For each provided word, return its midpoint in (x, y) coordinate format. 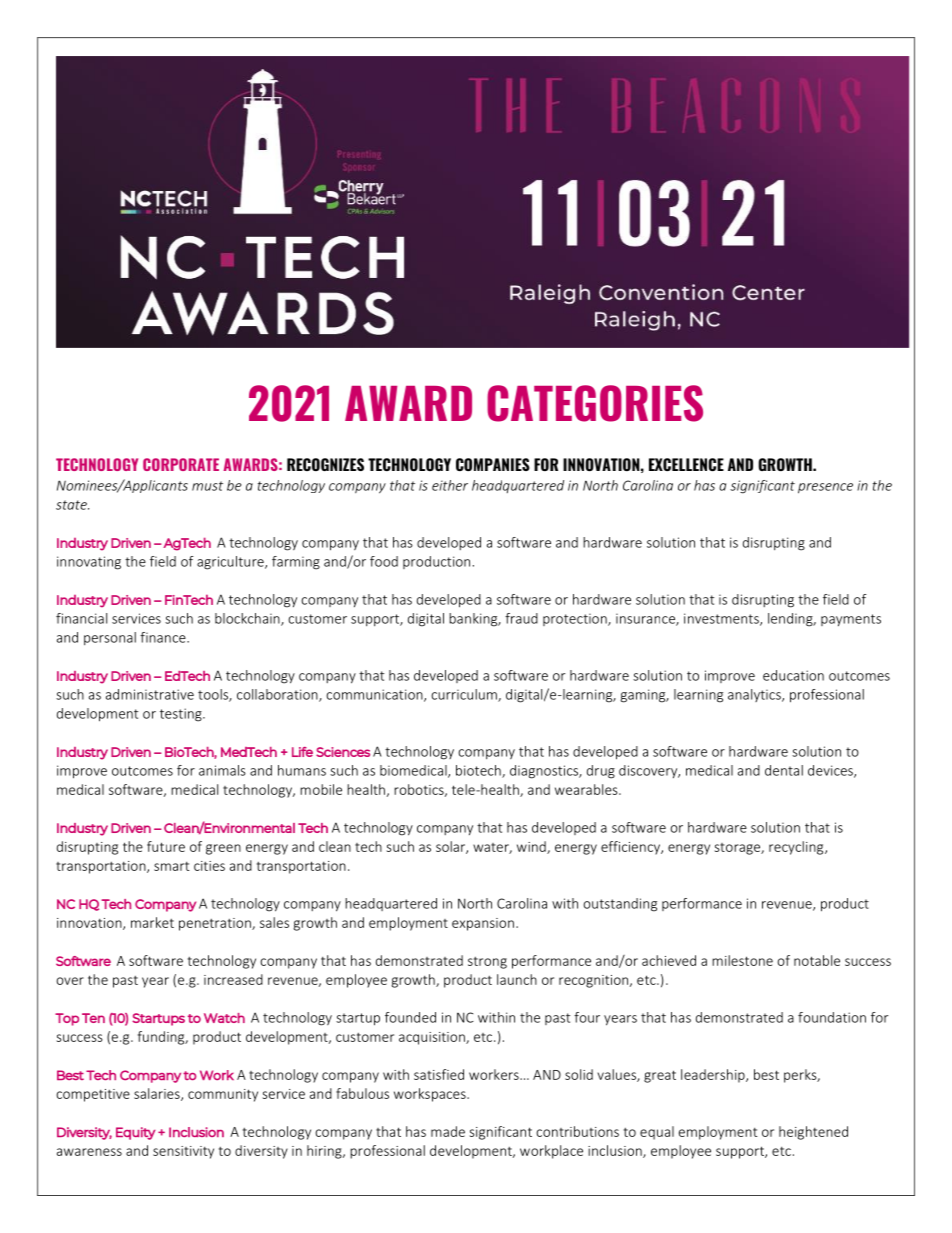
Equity (136, 1133)
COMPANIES (493, 464)
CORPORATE (181, 464)
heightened (813, 1133)
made (448, 1131)
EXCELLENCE (686, 464)
